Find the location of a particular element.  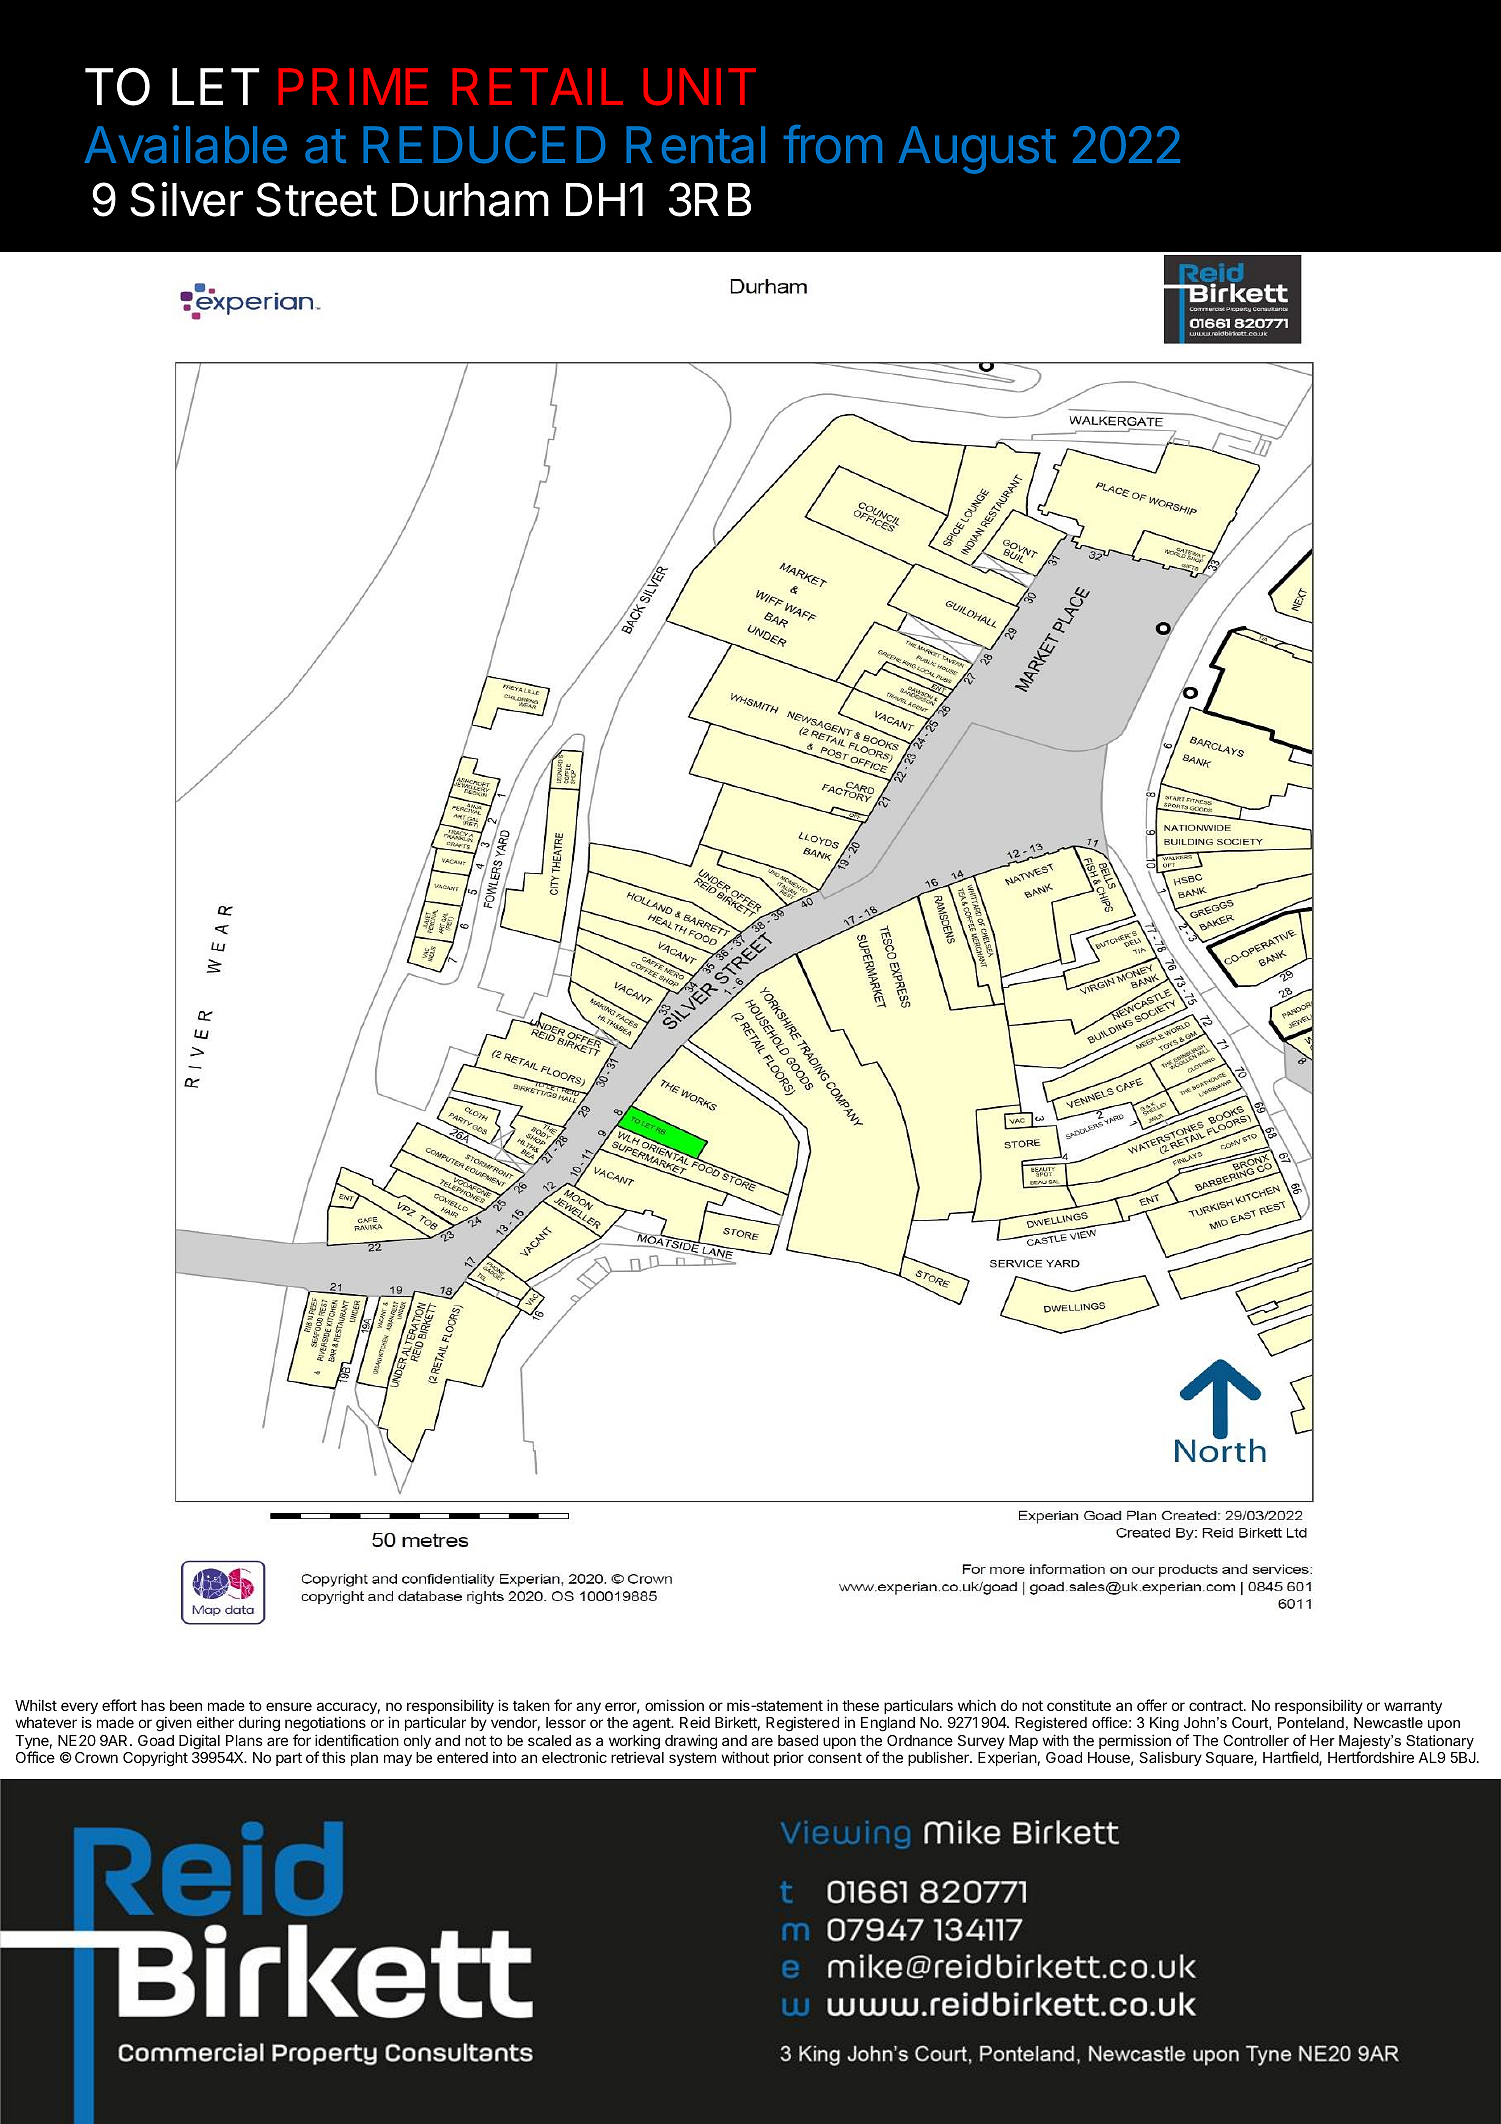

Reid is located at coordinates (695, 1722).
